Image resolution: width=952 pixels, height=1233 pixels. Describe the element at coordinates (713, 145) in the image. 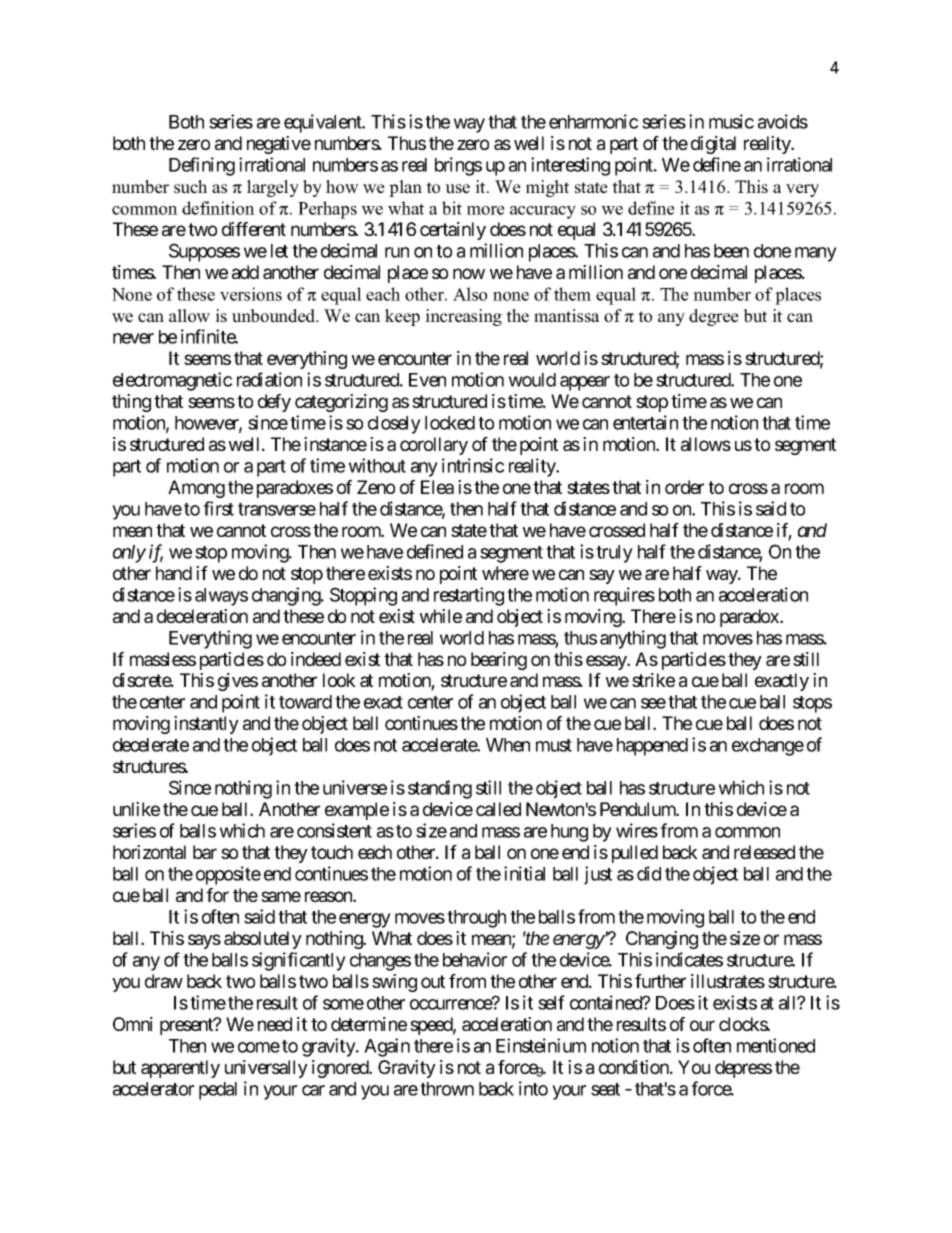

I see `digital` at that location.
